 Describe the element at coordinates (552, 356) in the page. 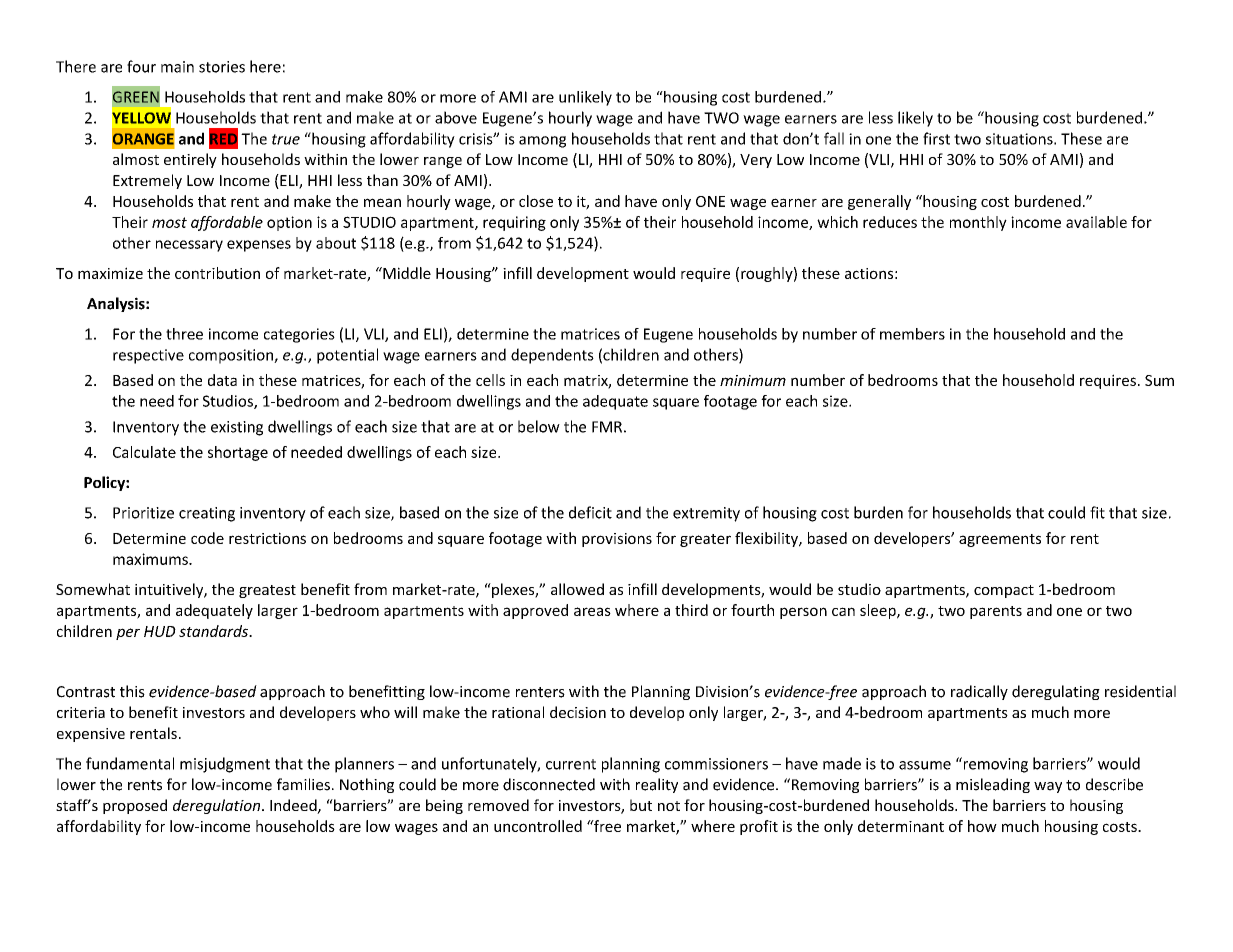

I see `dependents` at that location.
